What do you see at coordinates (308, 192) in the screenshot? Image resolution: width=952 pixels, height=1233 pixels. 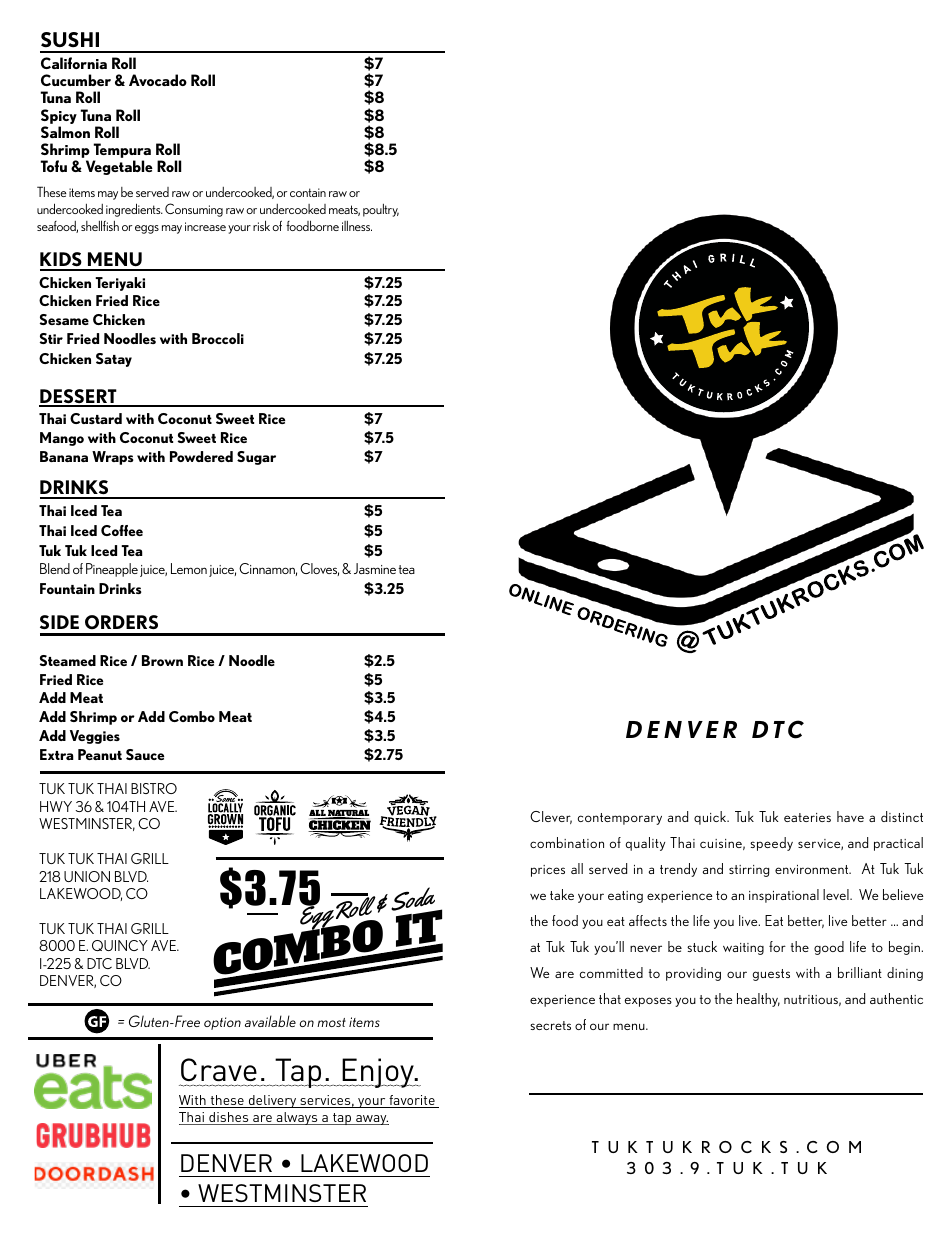 I see `contain` at bounding box center [308, 192].
